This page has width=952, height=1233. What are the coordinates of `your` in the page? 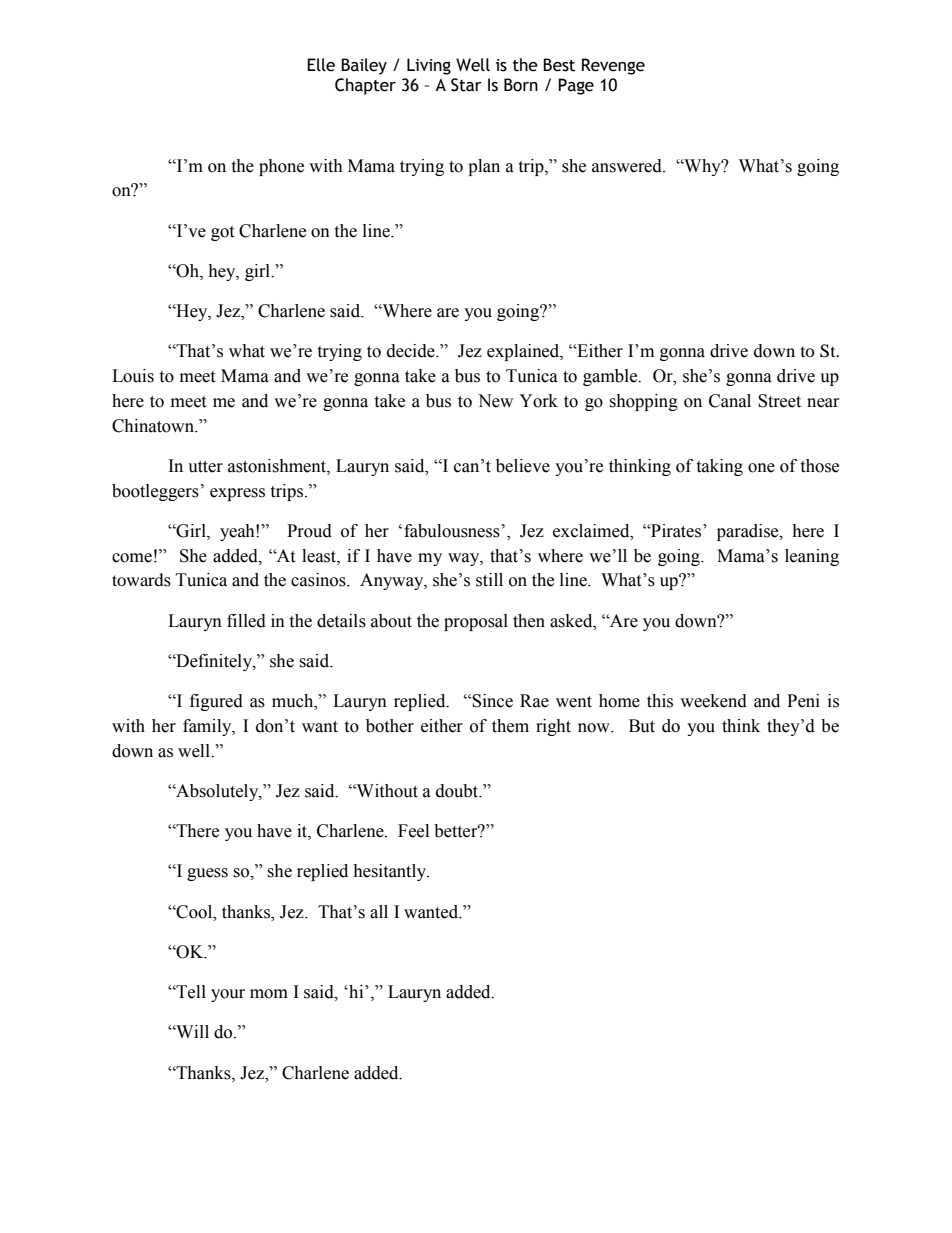 It's located at (228, 995).
